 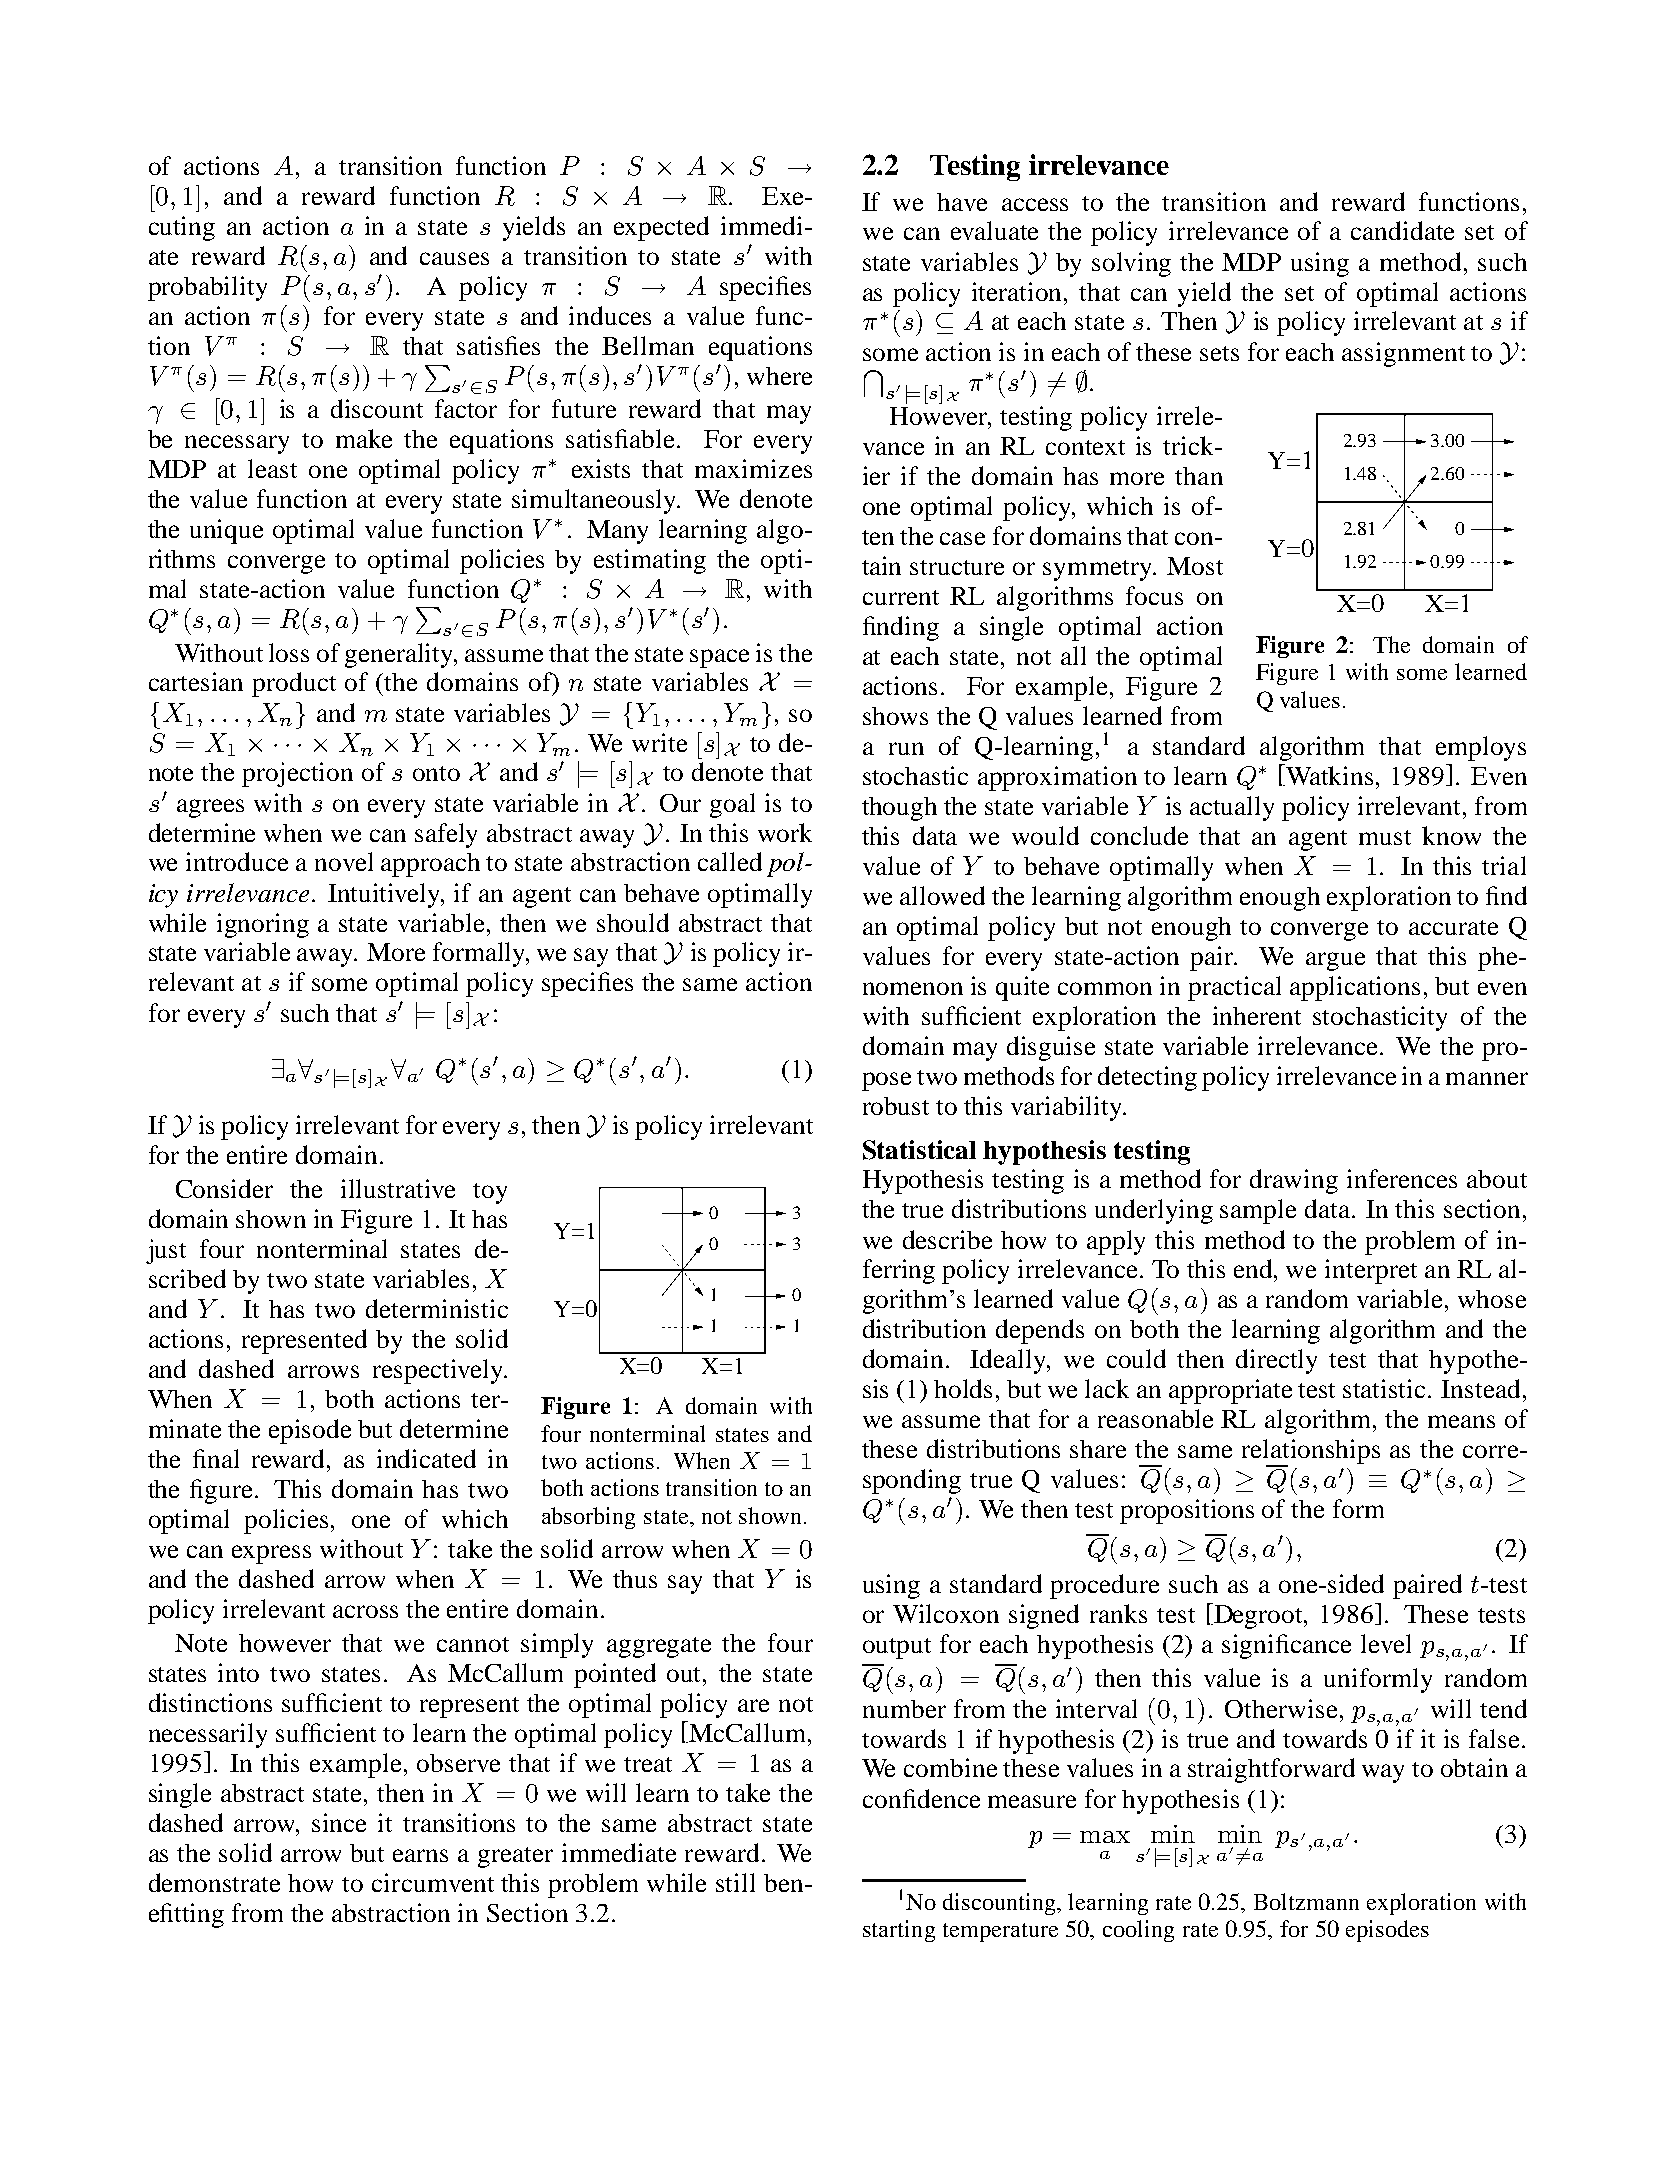 What do you see at coordinates (1306, 1901) in the image?
I see `Boltzmann` at bounding box center [1306, 1901].
